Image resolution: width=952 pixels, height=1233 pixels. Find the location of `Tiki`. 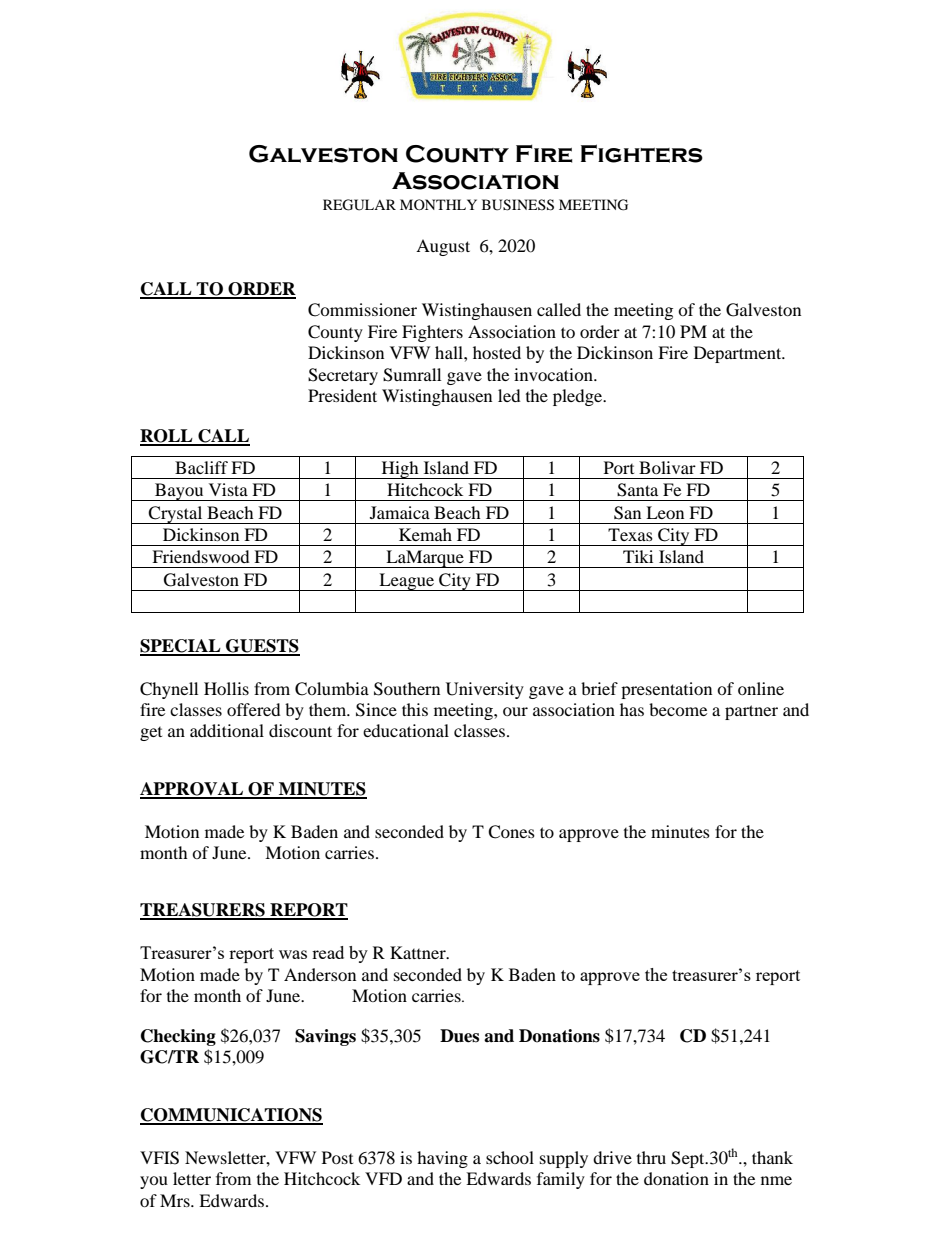

Tiki is located at coordinates (638, 556).
